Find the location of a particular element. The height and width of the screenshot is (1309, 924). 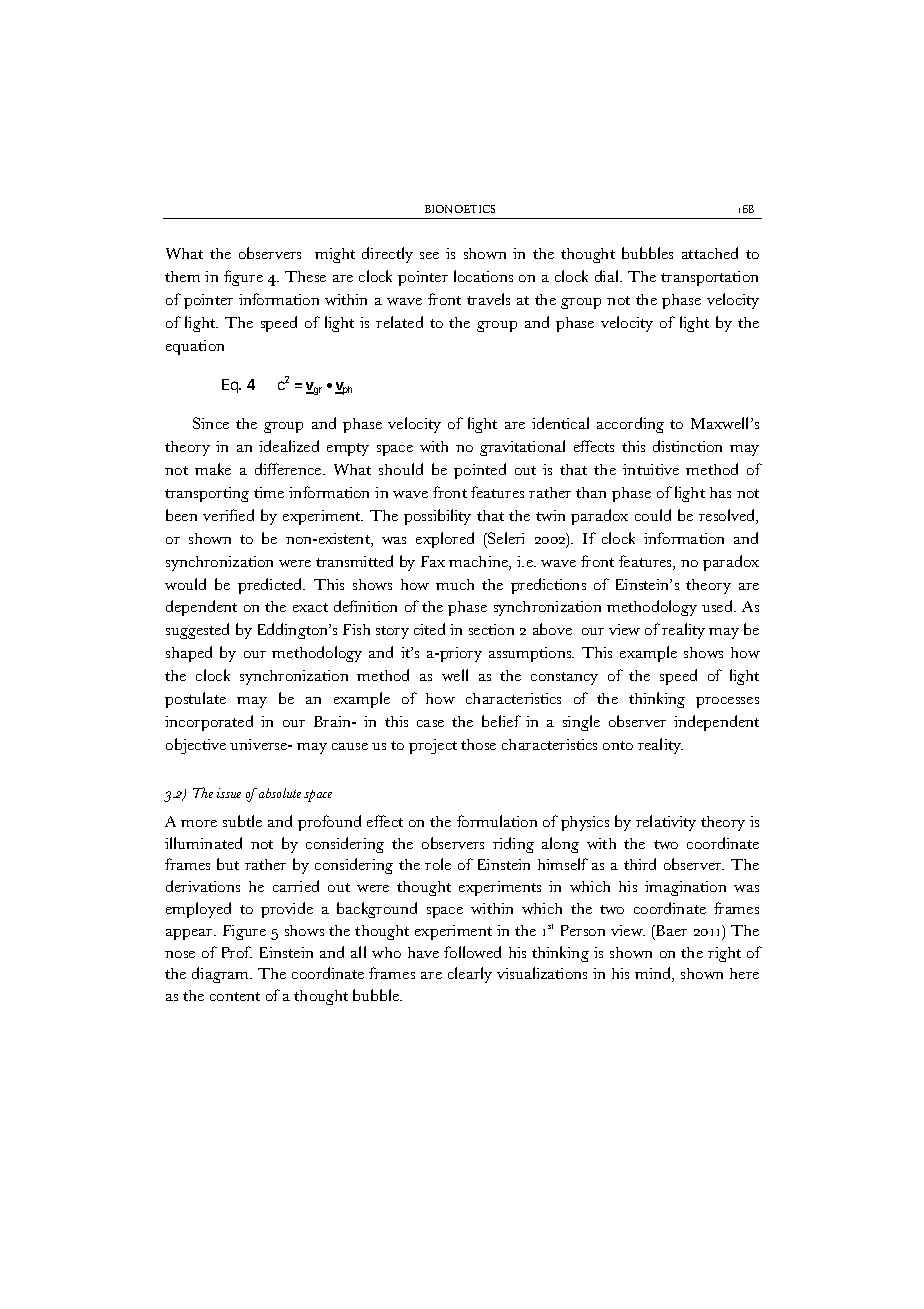

onto is located at coordinates (618, 745).
